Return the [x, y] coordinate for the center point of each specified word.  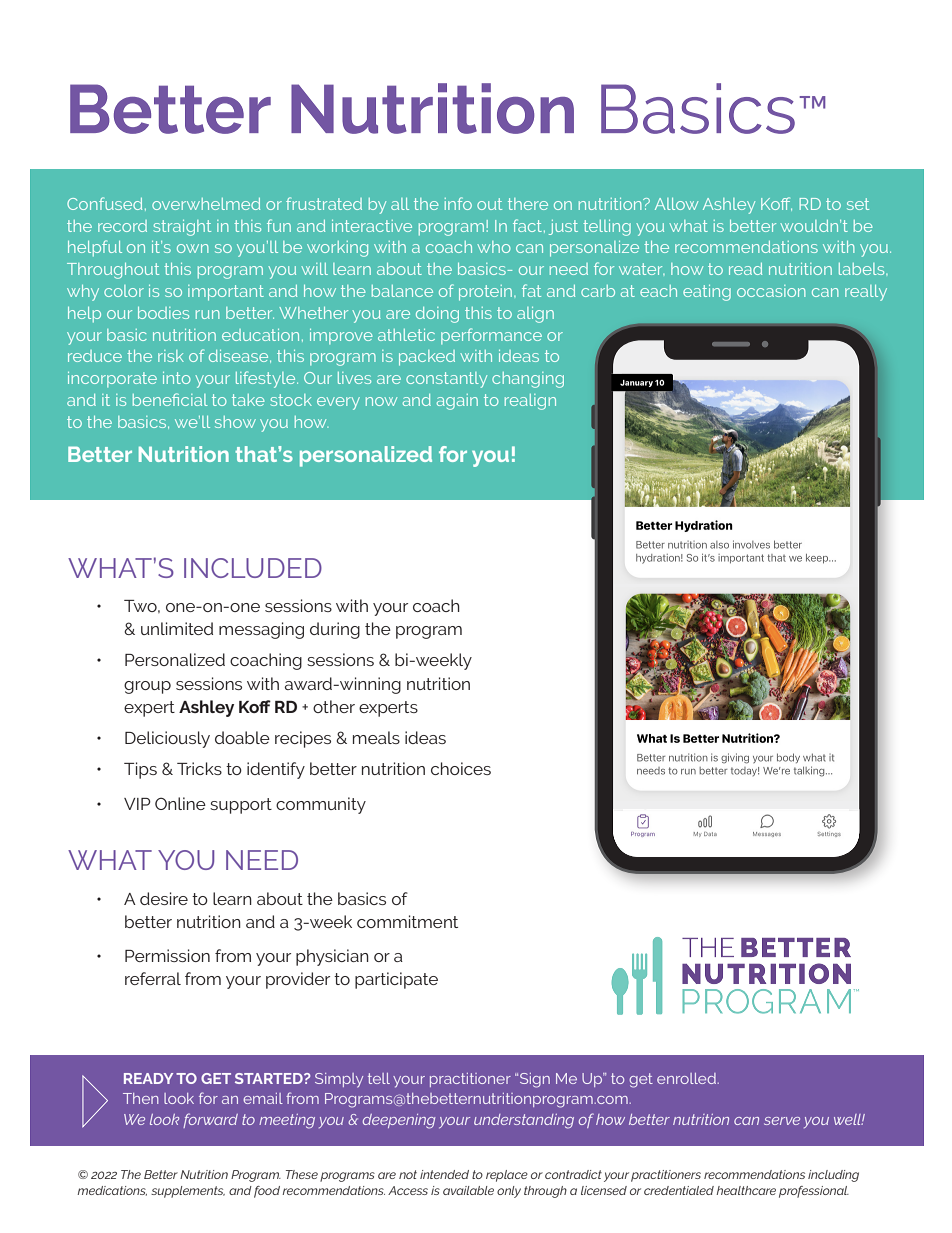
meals [376, 737]
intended [444, 1174]
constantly [446, 380]
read [745, 269]
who [494, 247]
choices [461, 768]
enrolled [686, 1078]
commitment [407, 921]
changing [528, 380]
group [147, 687]
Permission [167, 955]
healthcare [746, 1190]
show [235, 422]
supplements [188, 1192]
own [193, 248]
